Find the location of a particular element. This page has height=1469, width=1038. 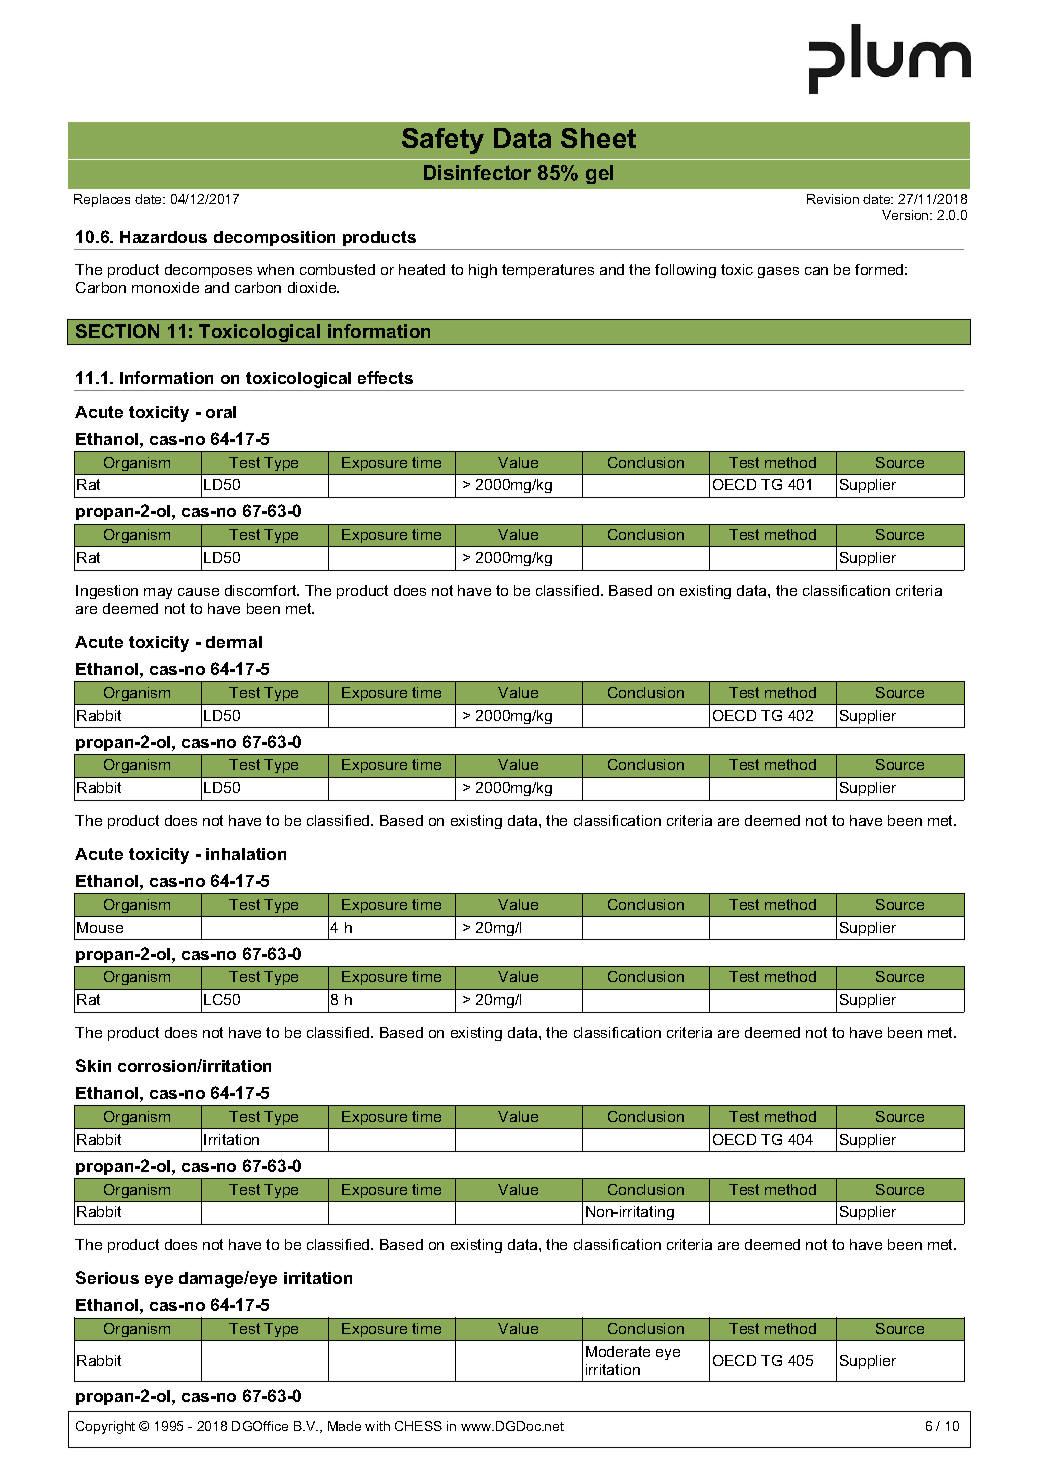

Moderate is located at coordinates (618, 1351).
